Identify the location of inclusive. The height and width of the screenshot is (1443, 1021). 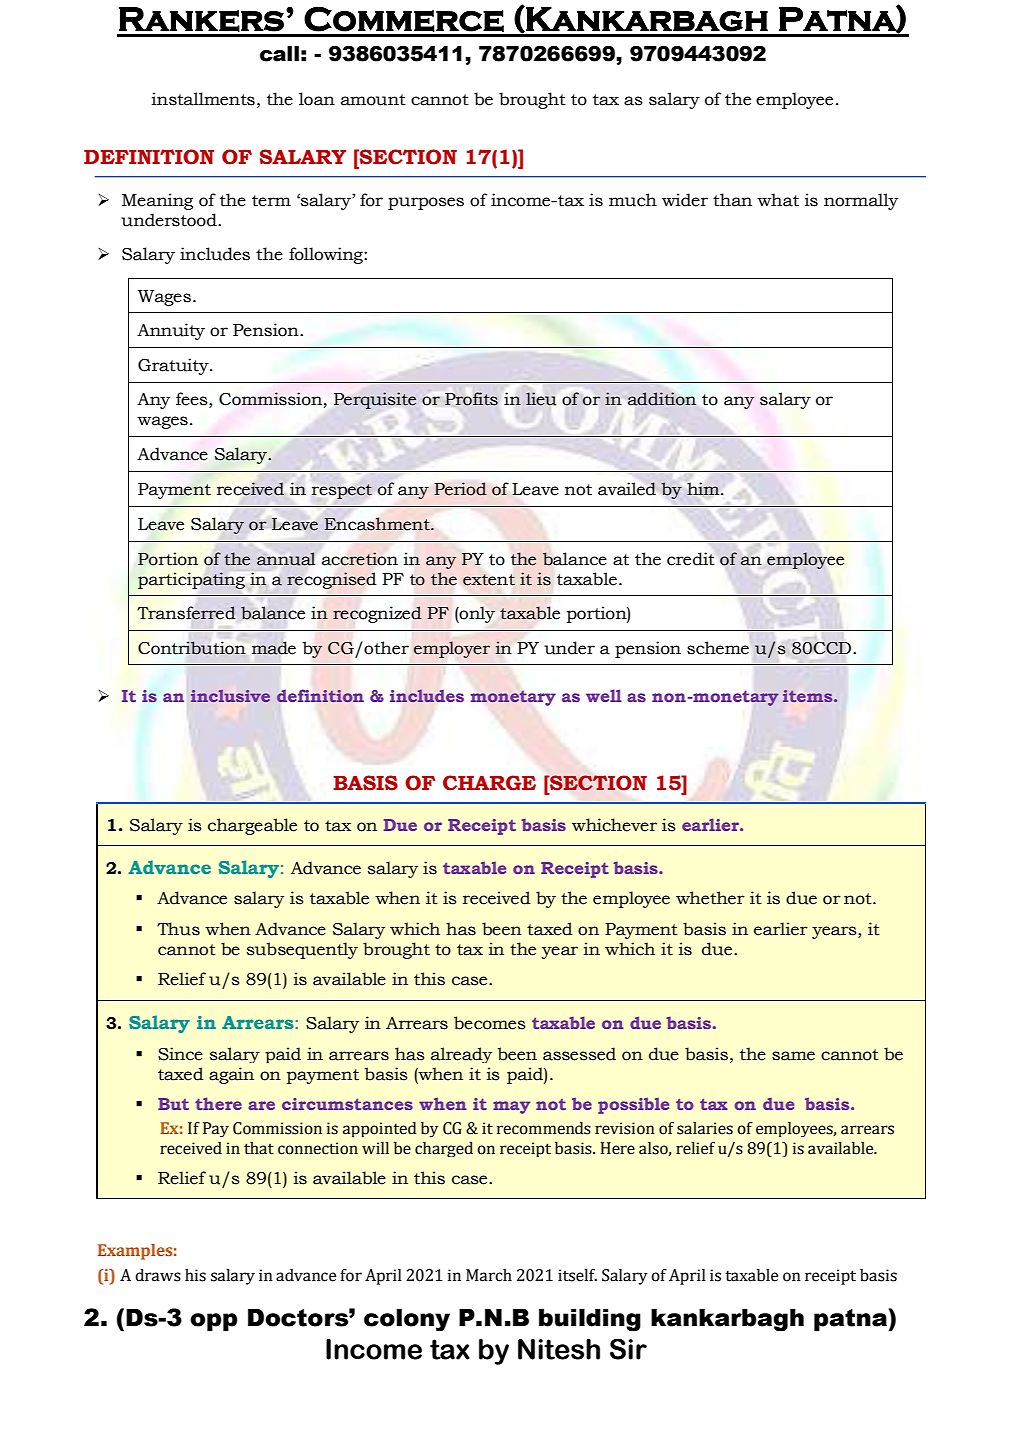
(230, 696).
